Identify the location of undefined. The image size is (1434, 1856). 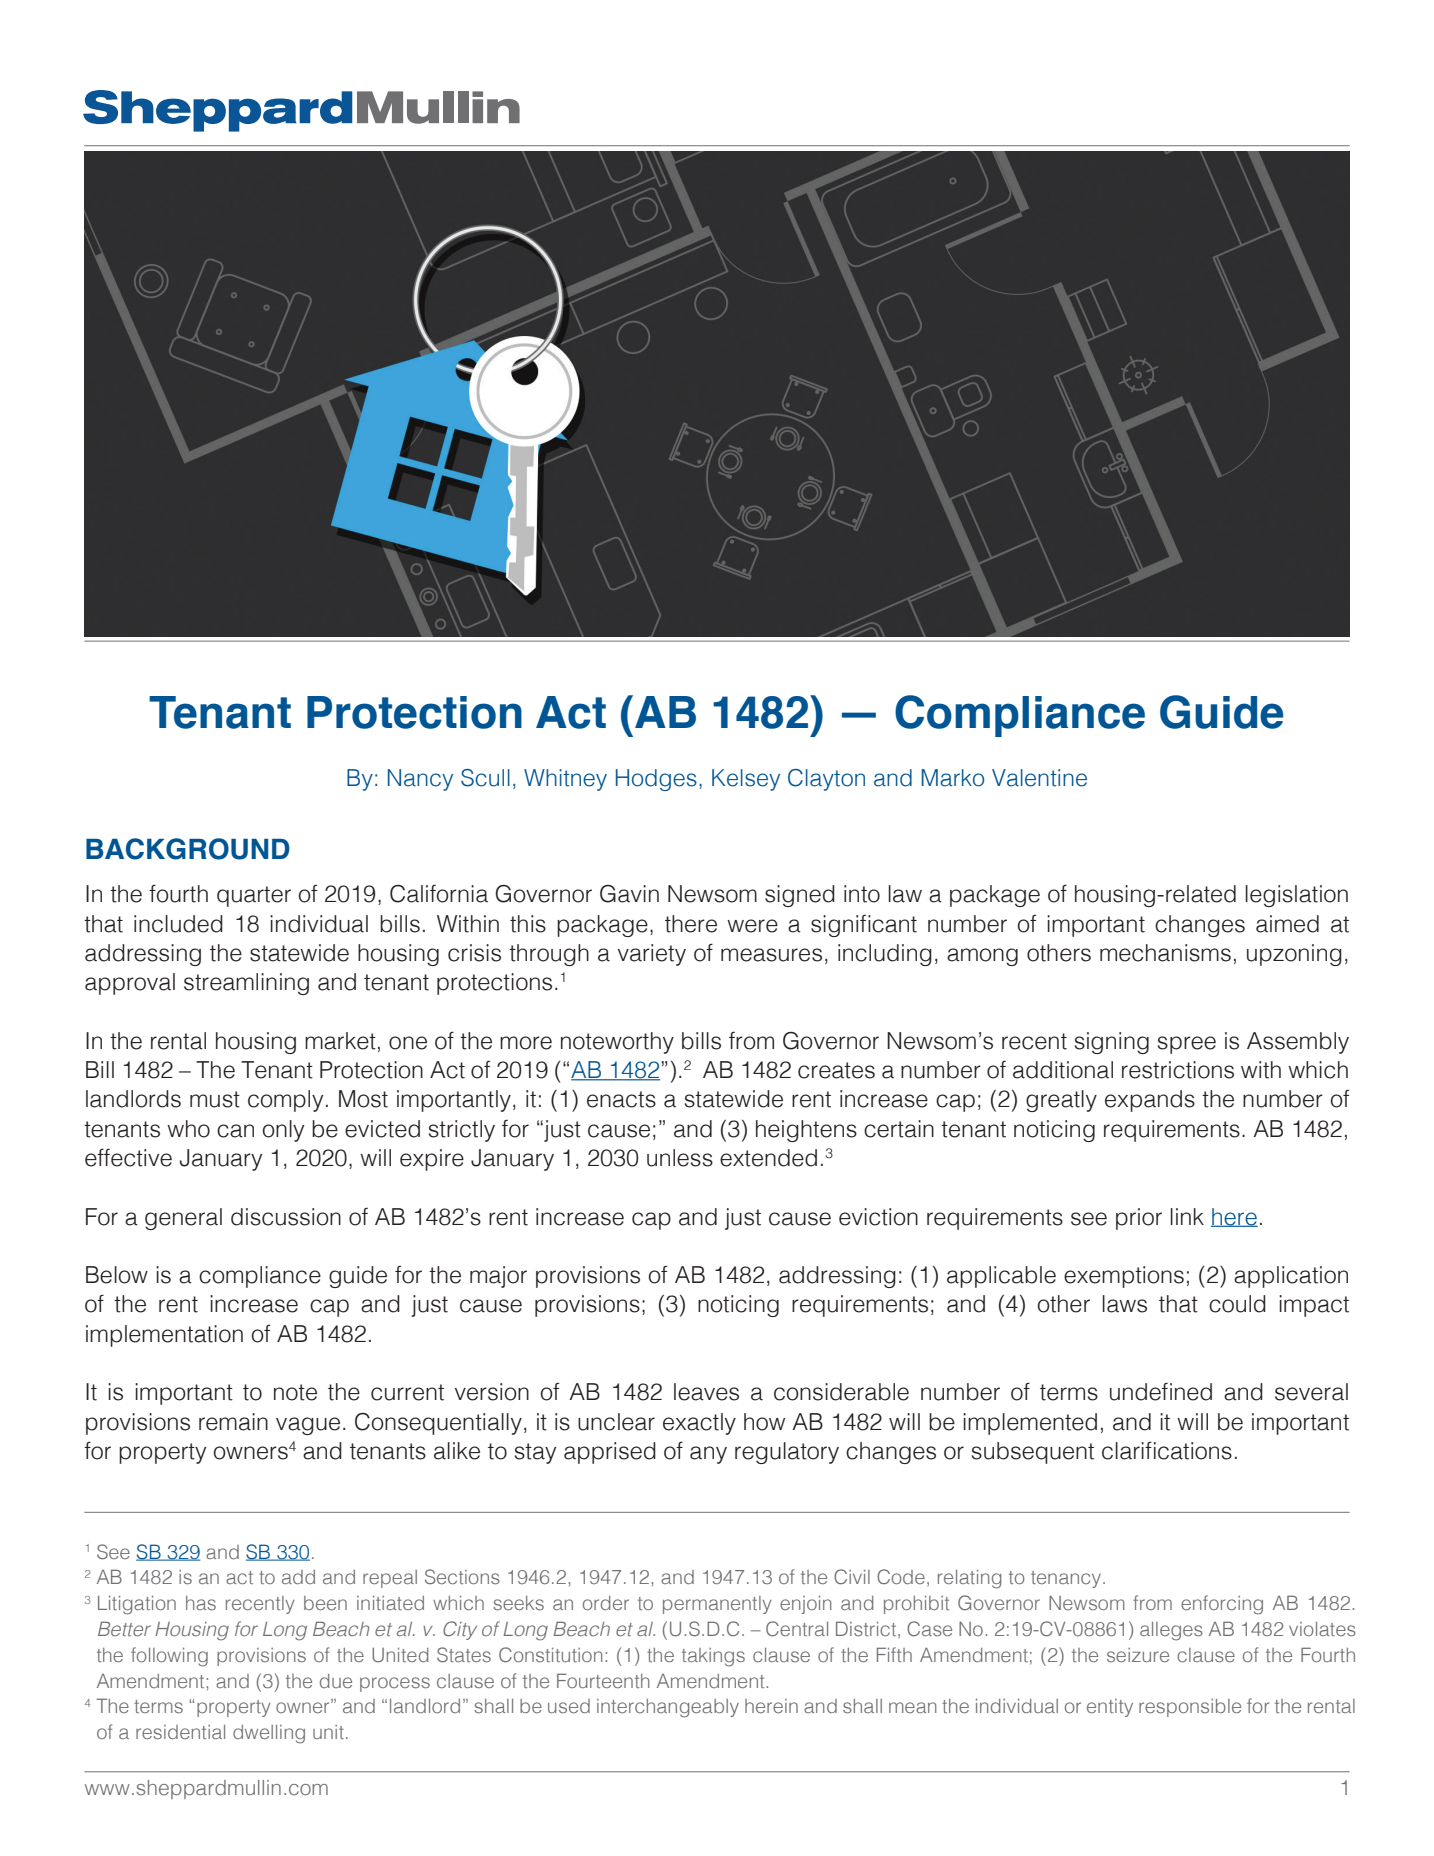
(1161, 1391).
